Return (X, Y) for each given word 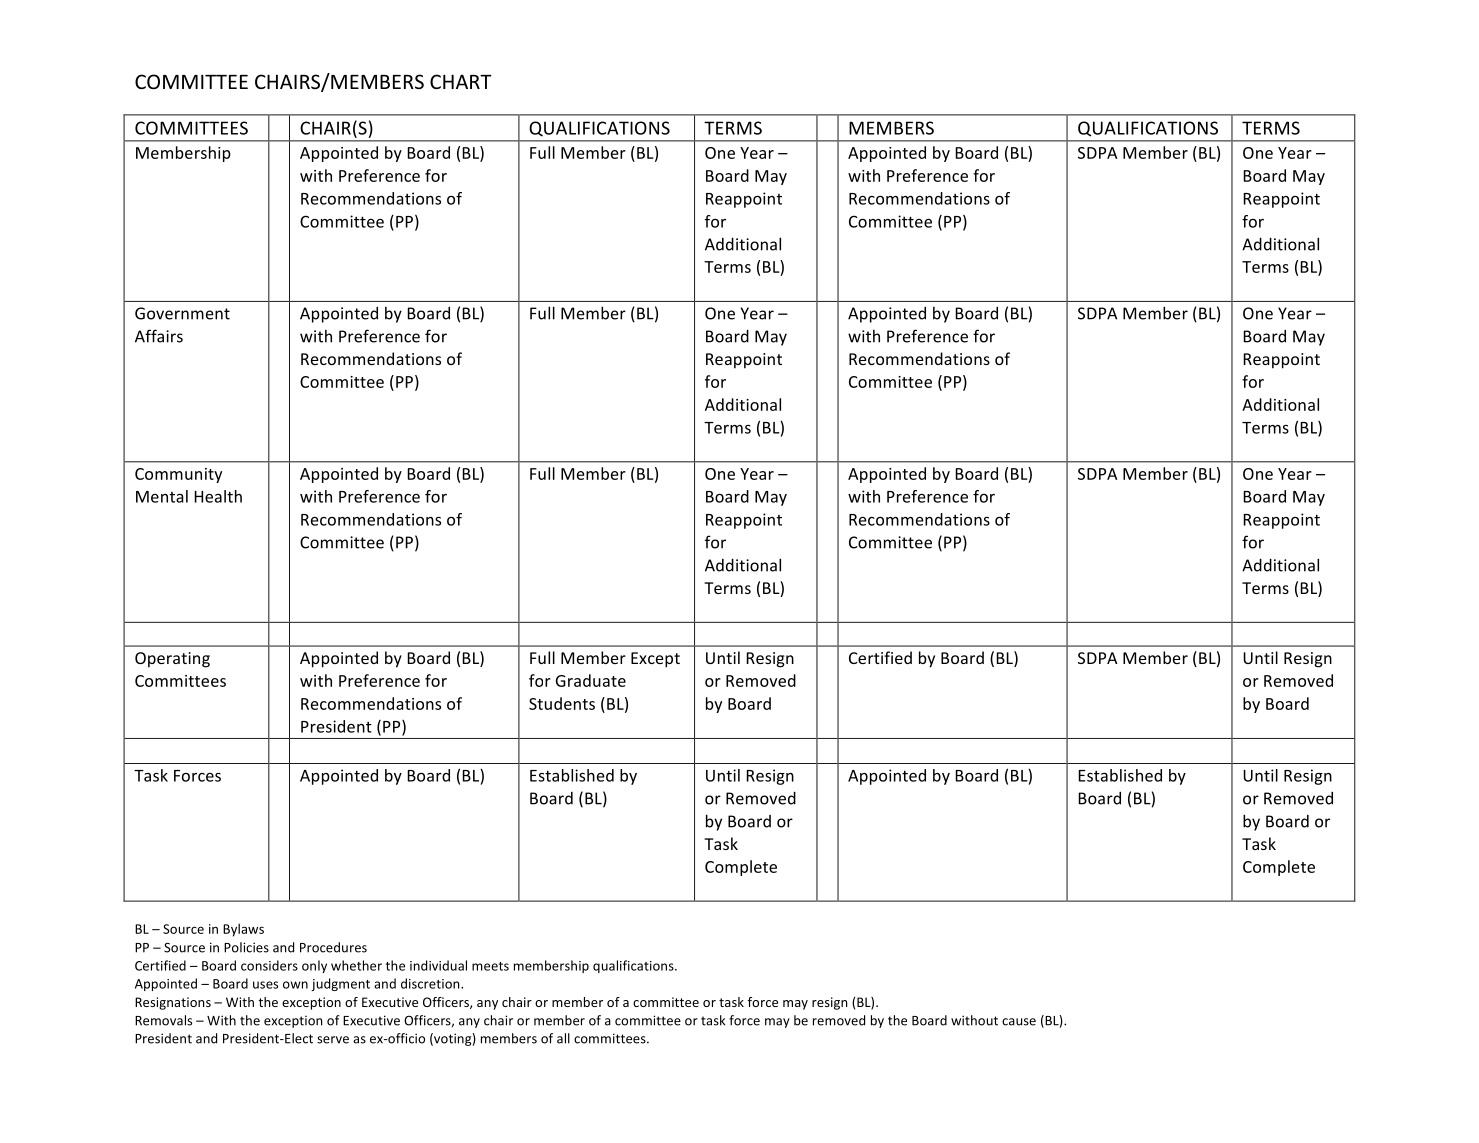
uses (265, 985)
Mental (162, 496)
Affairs (159, 336)
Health (218, 496)
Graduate (591, 680)
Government (182, 313)
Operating (172, 660)
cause (1019, 1022)
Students (562, 703)
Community (178, 475)
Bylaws (243, 930)
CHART (461, 81)
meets (490, 966)
